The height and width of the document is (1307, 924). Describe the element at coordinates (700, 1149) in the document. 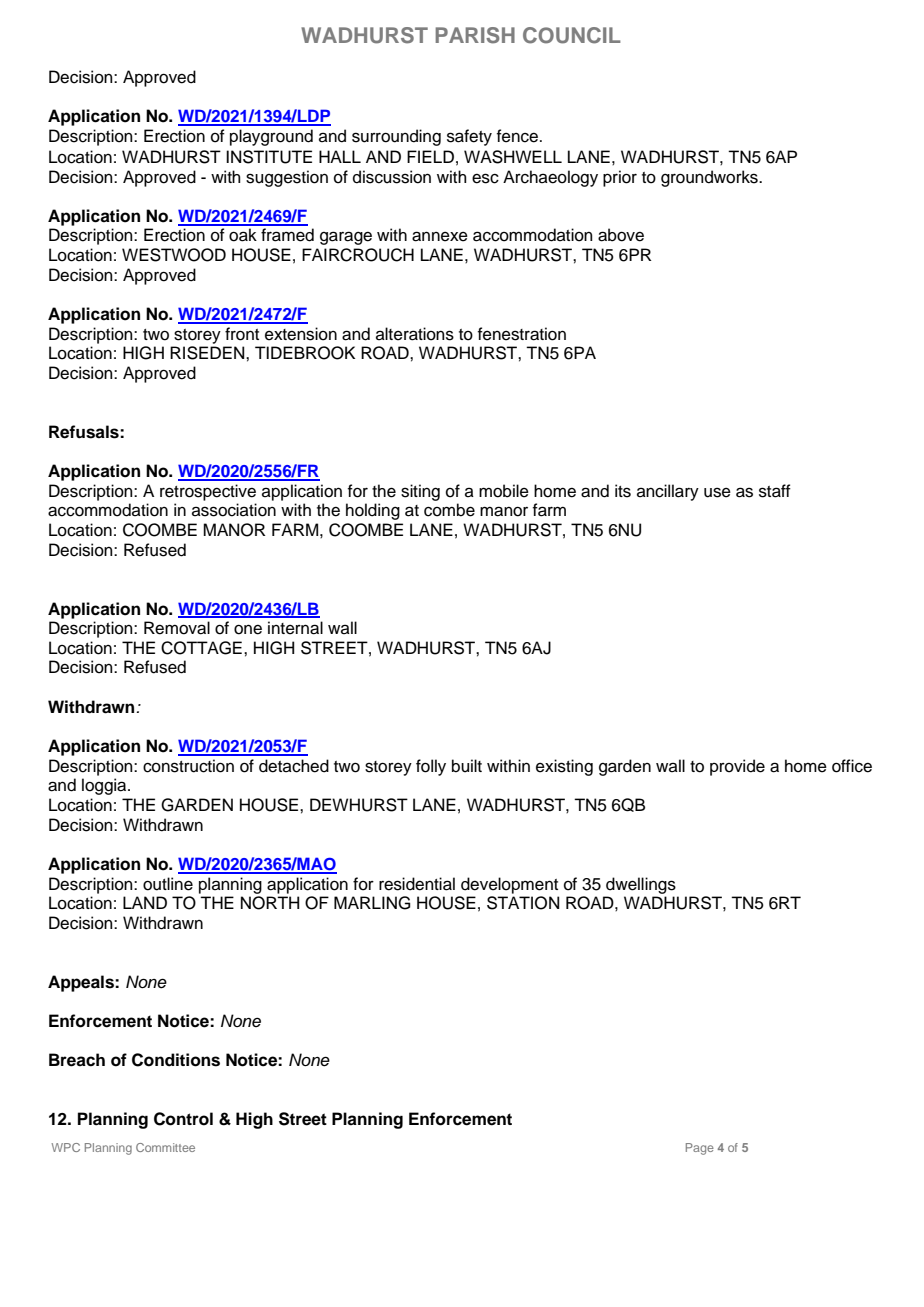

I see `Page` at that location.
